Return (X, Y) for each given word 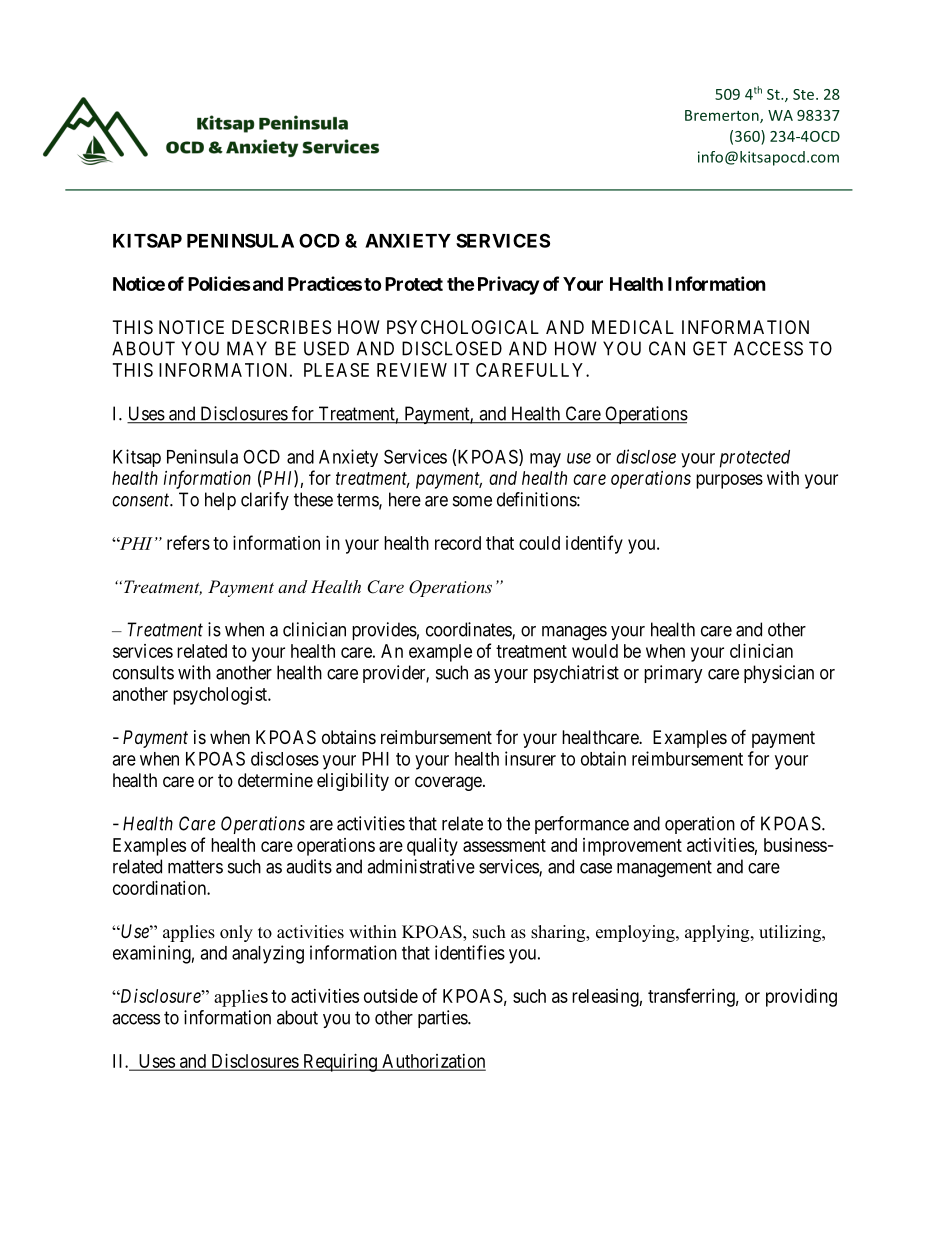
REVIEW (412, 370)
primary (673, 674)
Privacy (508, 285)
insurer (530, 758)
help (220, 501)
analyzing (268, 954)
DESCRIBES (281, 327)
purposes (729, 481)
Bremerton (723, 116)
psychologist (221, 696)
